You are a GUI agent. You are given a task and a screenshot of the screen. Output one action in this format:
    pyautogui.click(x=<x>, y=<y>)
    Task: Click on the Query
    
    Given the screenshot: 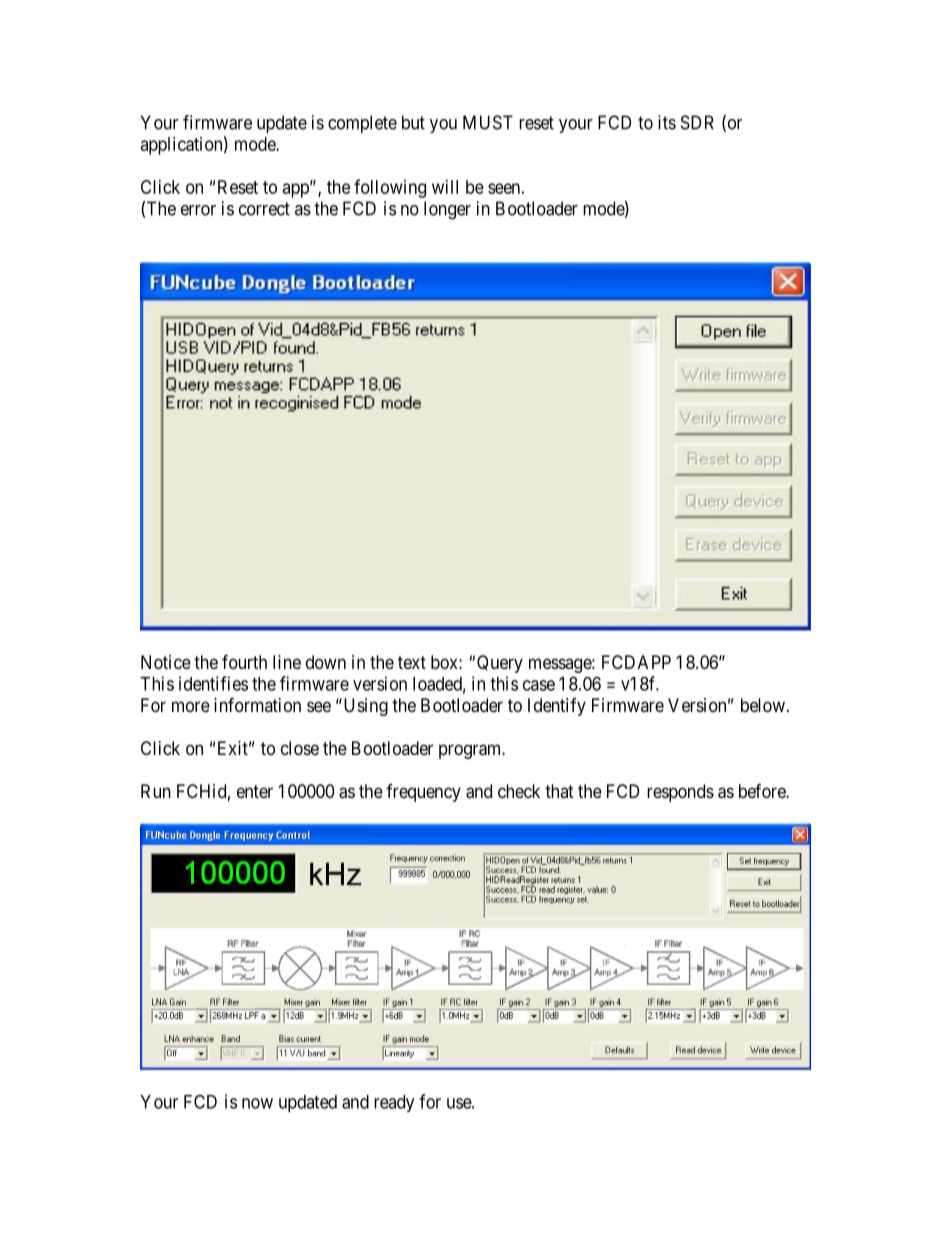 What is the action you would take?
    pyautogui.click(x=500, y=664)
